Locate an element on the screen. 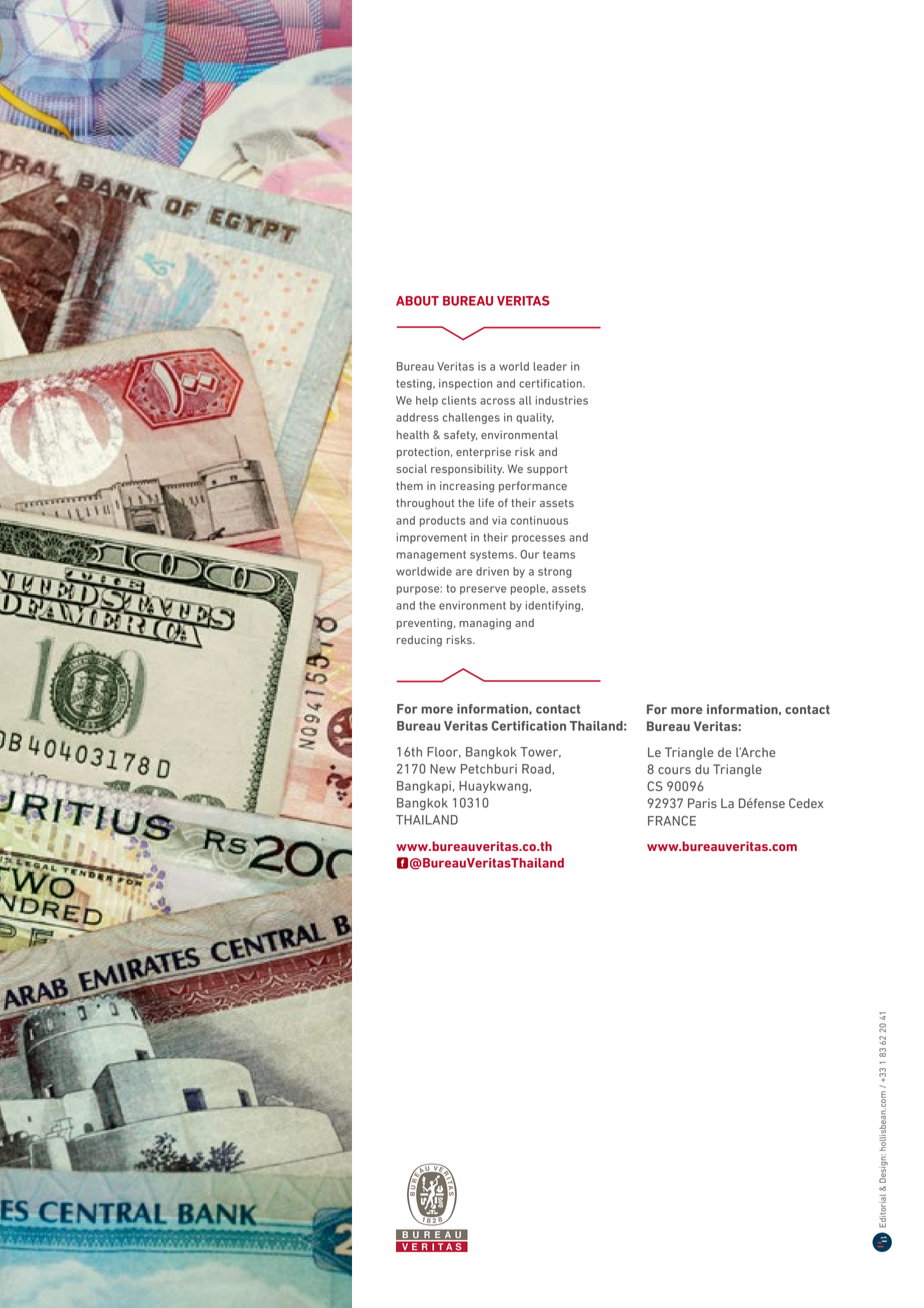  Tower is located at coordinates (540, 752).
